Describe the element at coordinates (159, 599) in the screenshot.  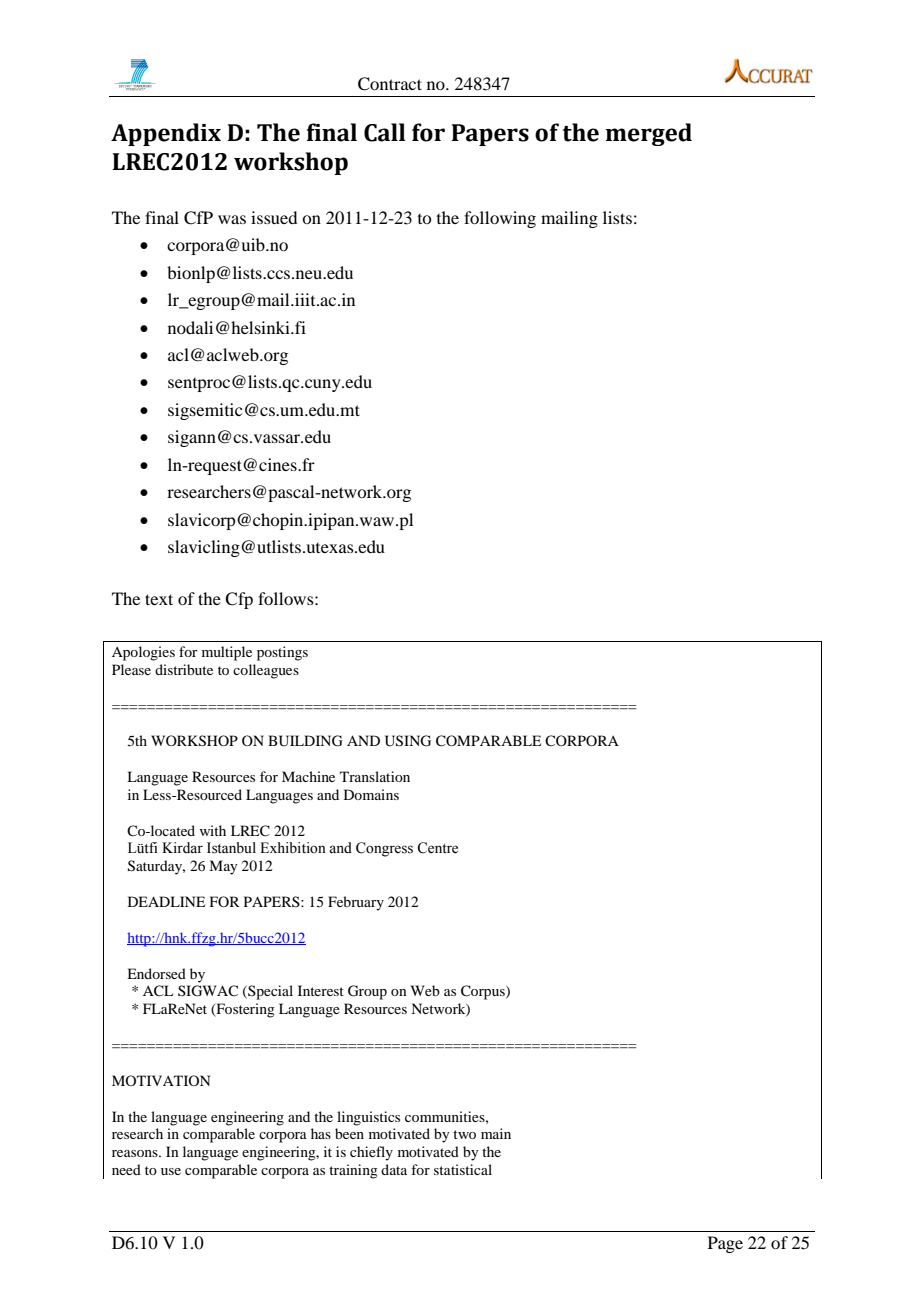
I see `text` at that location.
